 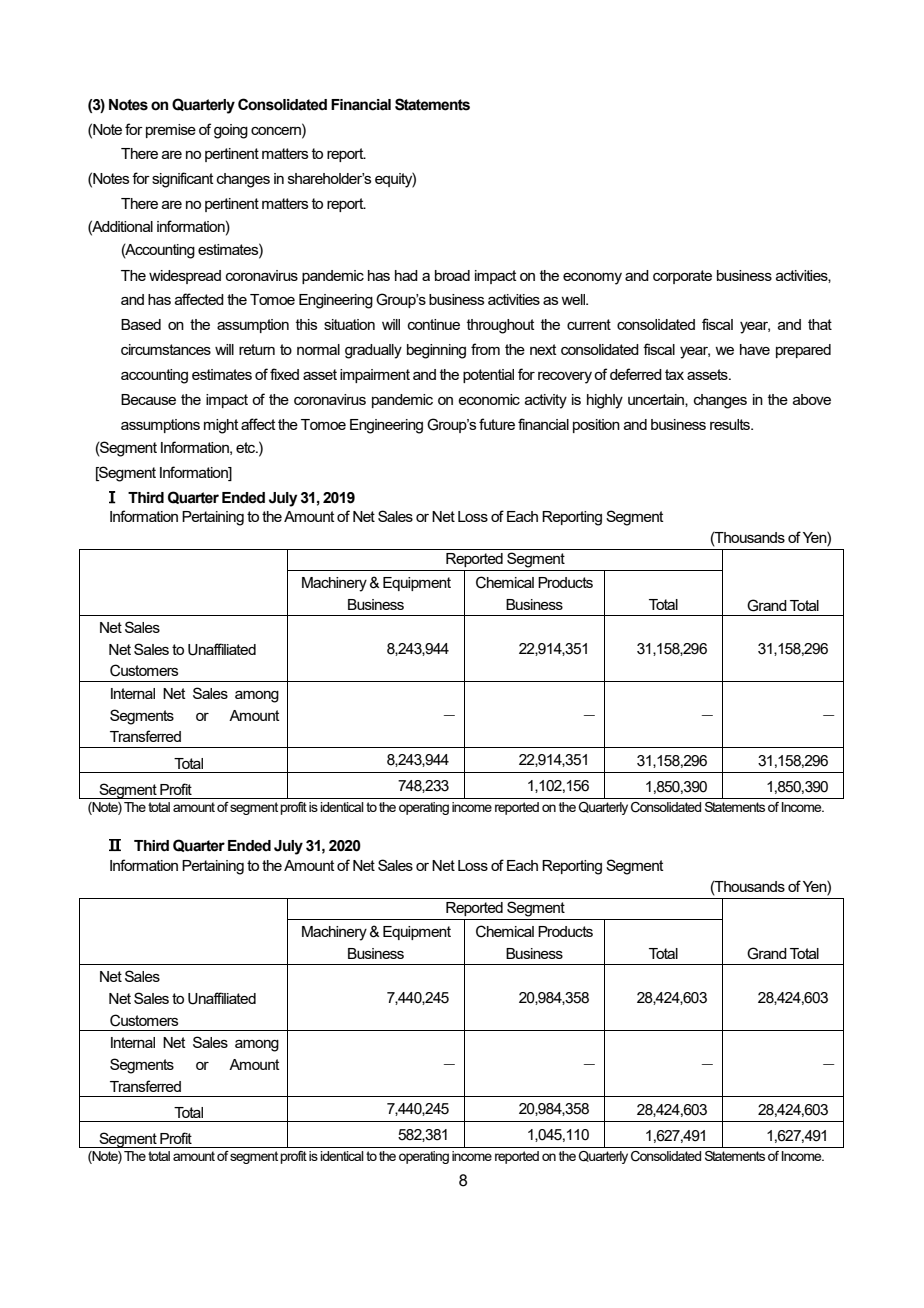 I want to click on significant, so click(x=183, y=180).
